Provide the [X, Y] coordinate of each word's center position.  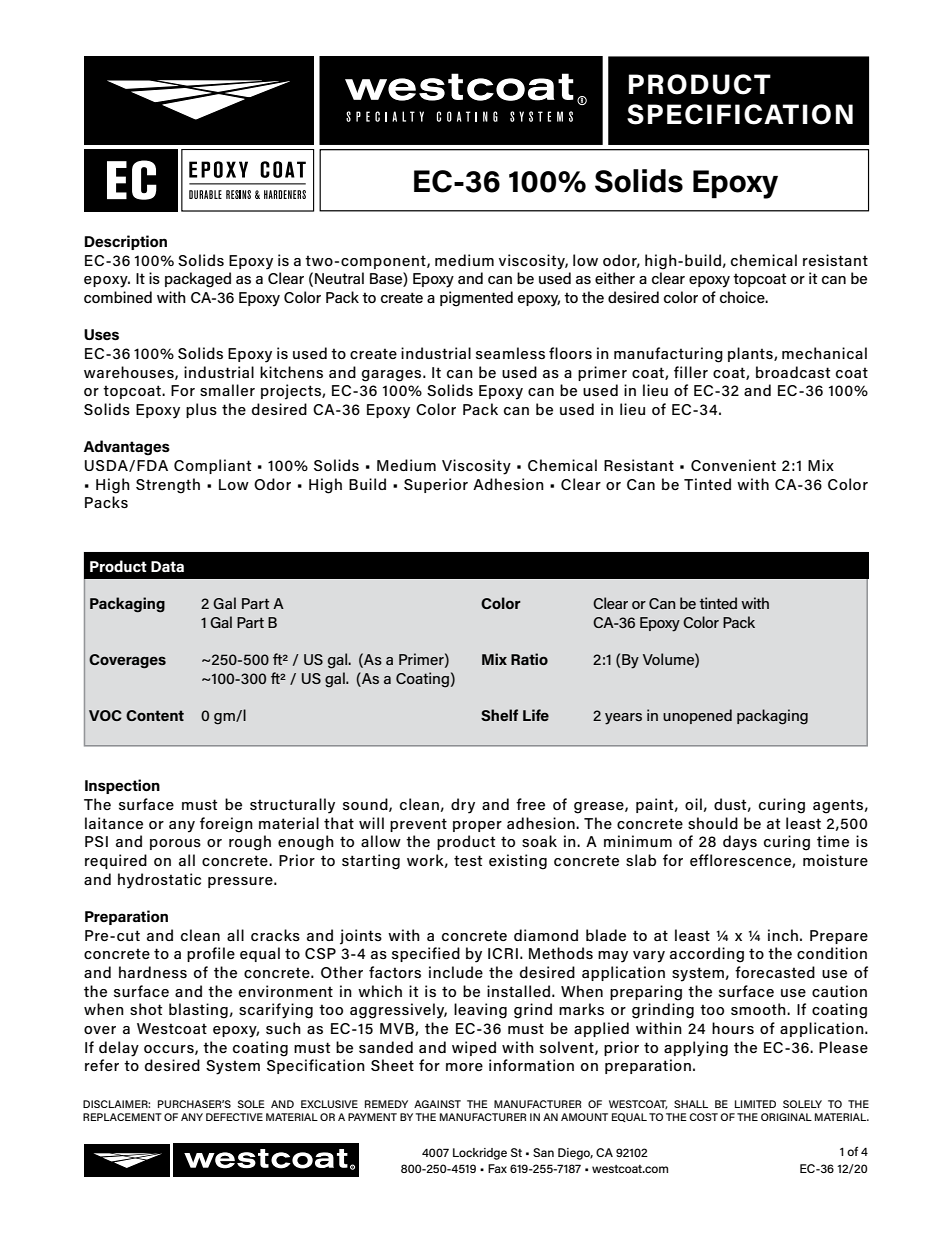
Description [126, 242]
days [740, 843]
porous [175, 844]
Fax [497, 1168]
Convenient [733, 465]
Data [167, 566]
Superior [436, 485]
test [468, 860]
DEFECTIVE [234, 1117]
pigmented [476, 299]
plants [751, 354]
